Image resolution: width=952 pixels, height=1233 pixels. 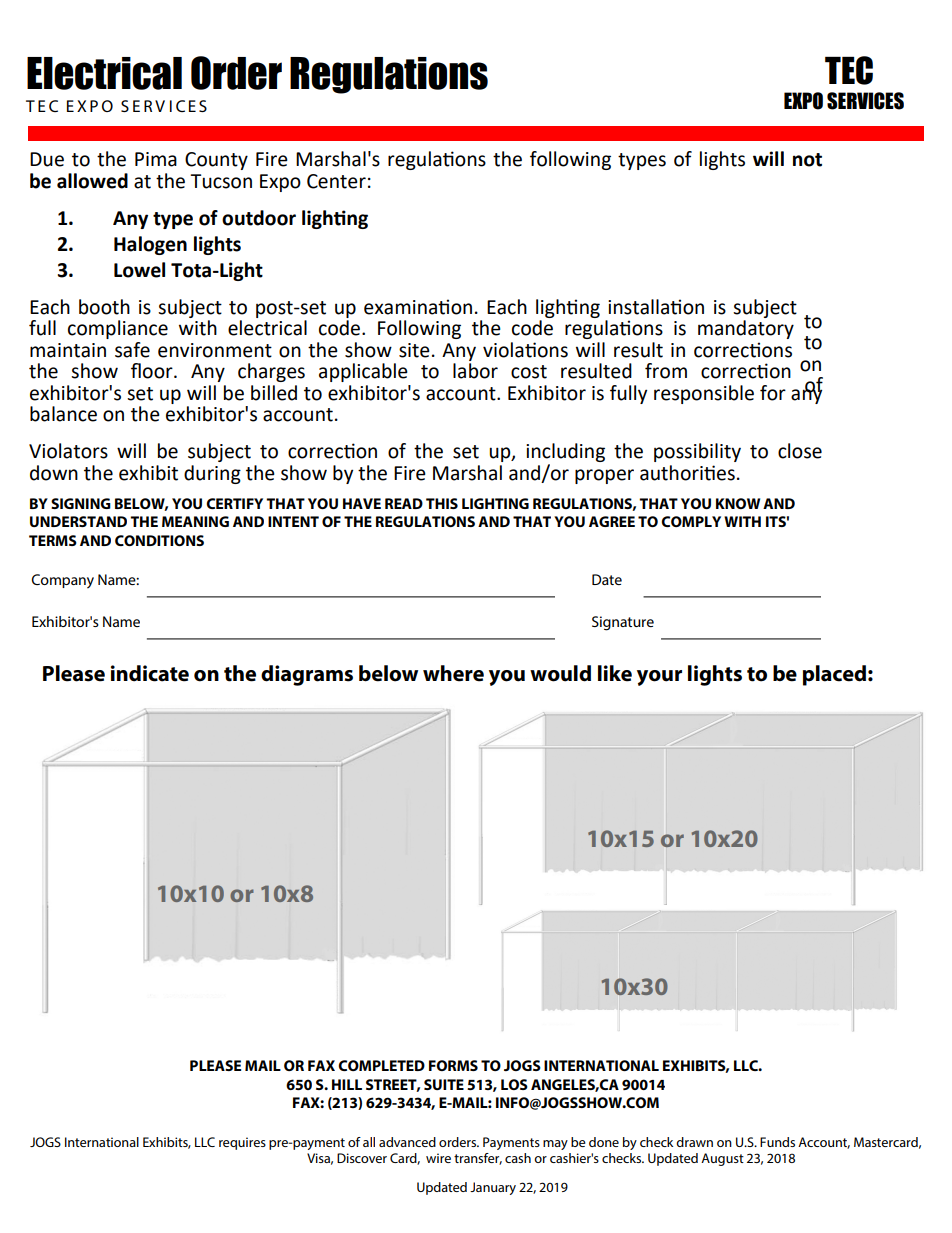 What do you see at coordinates (242, 1143) in the screenshot?
I see `requires` at bounding box center [242, 1143].
